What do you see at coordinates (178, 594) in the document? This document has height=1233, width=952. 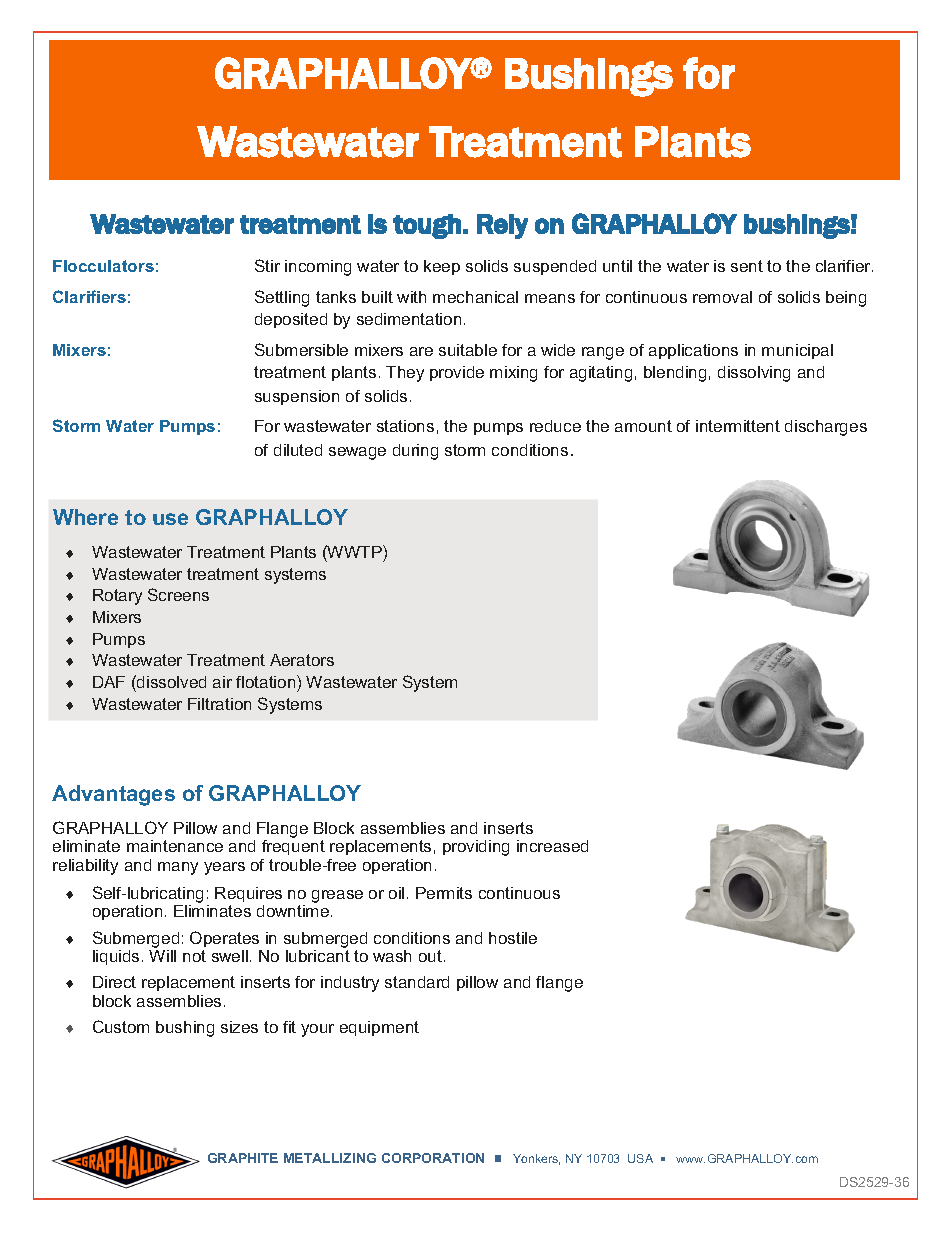 I see `Screens` at bounding box center [178, 594].
